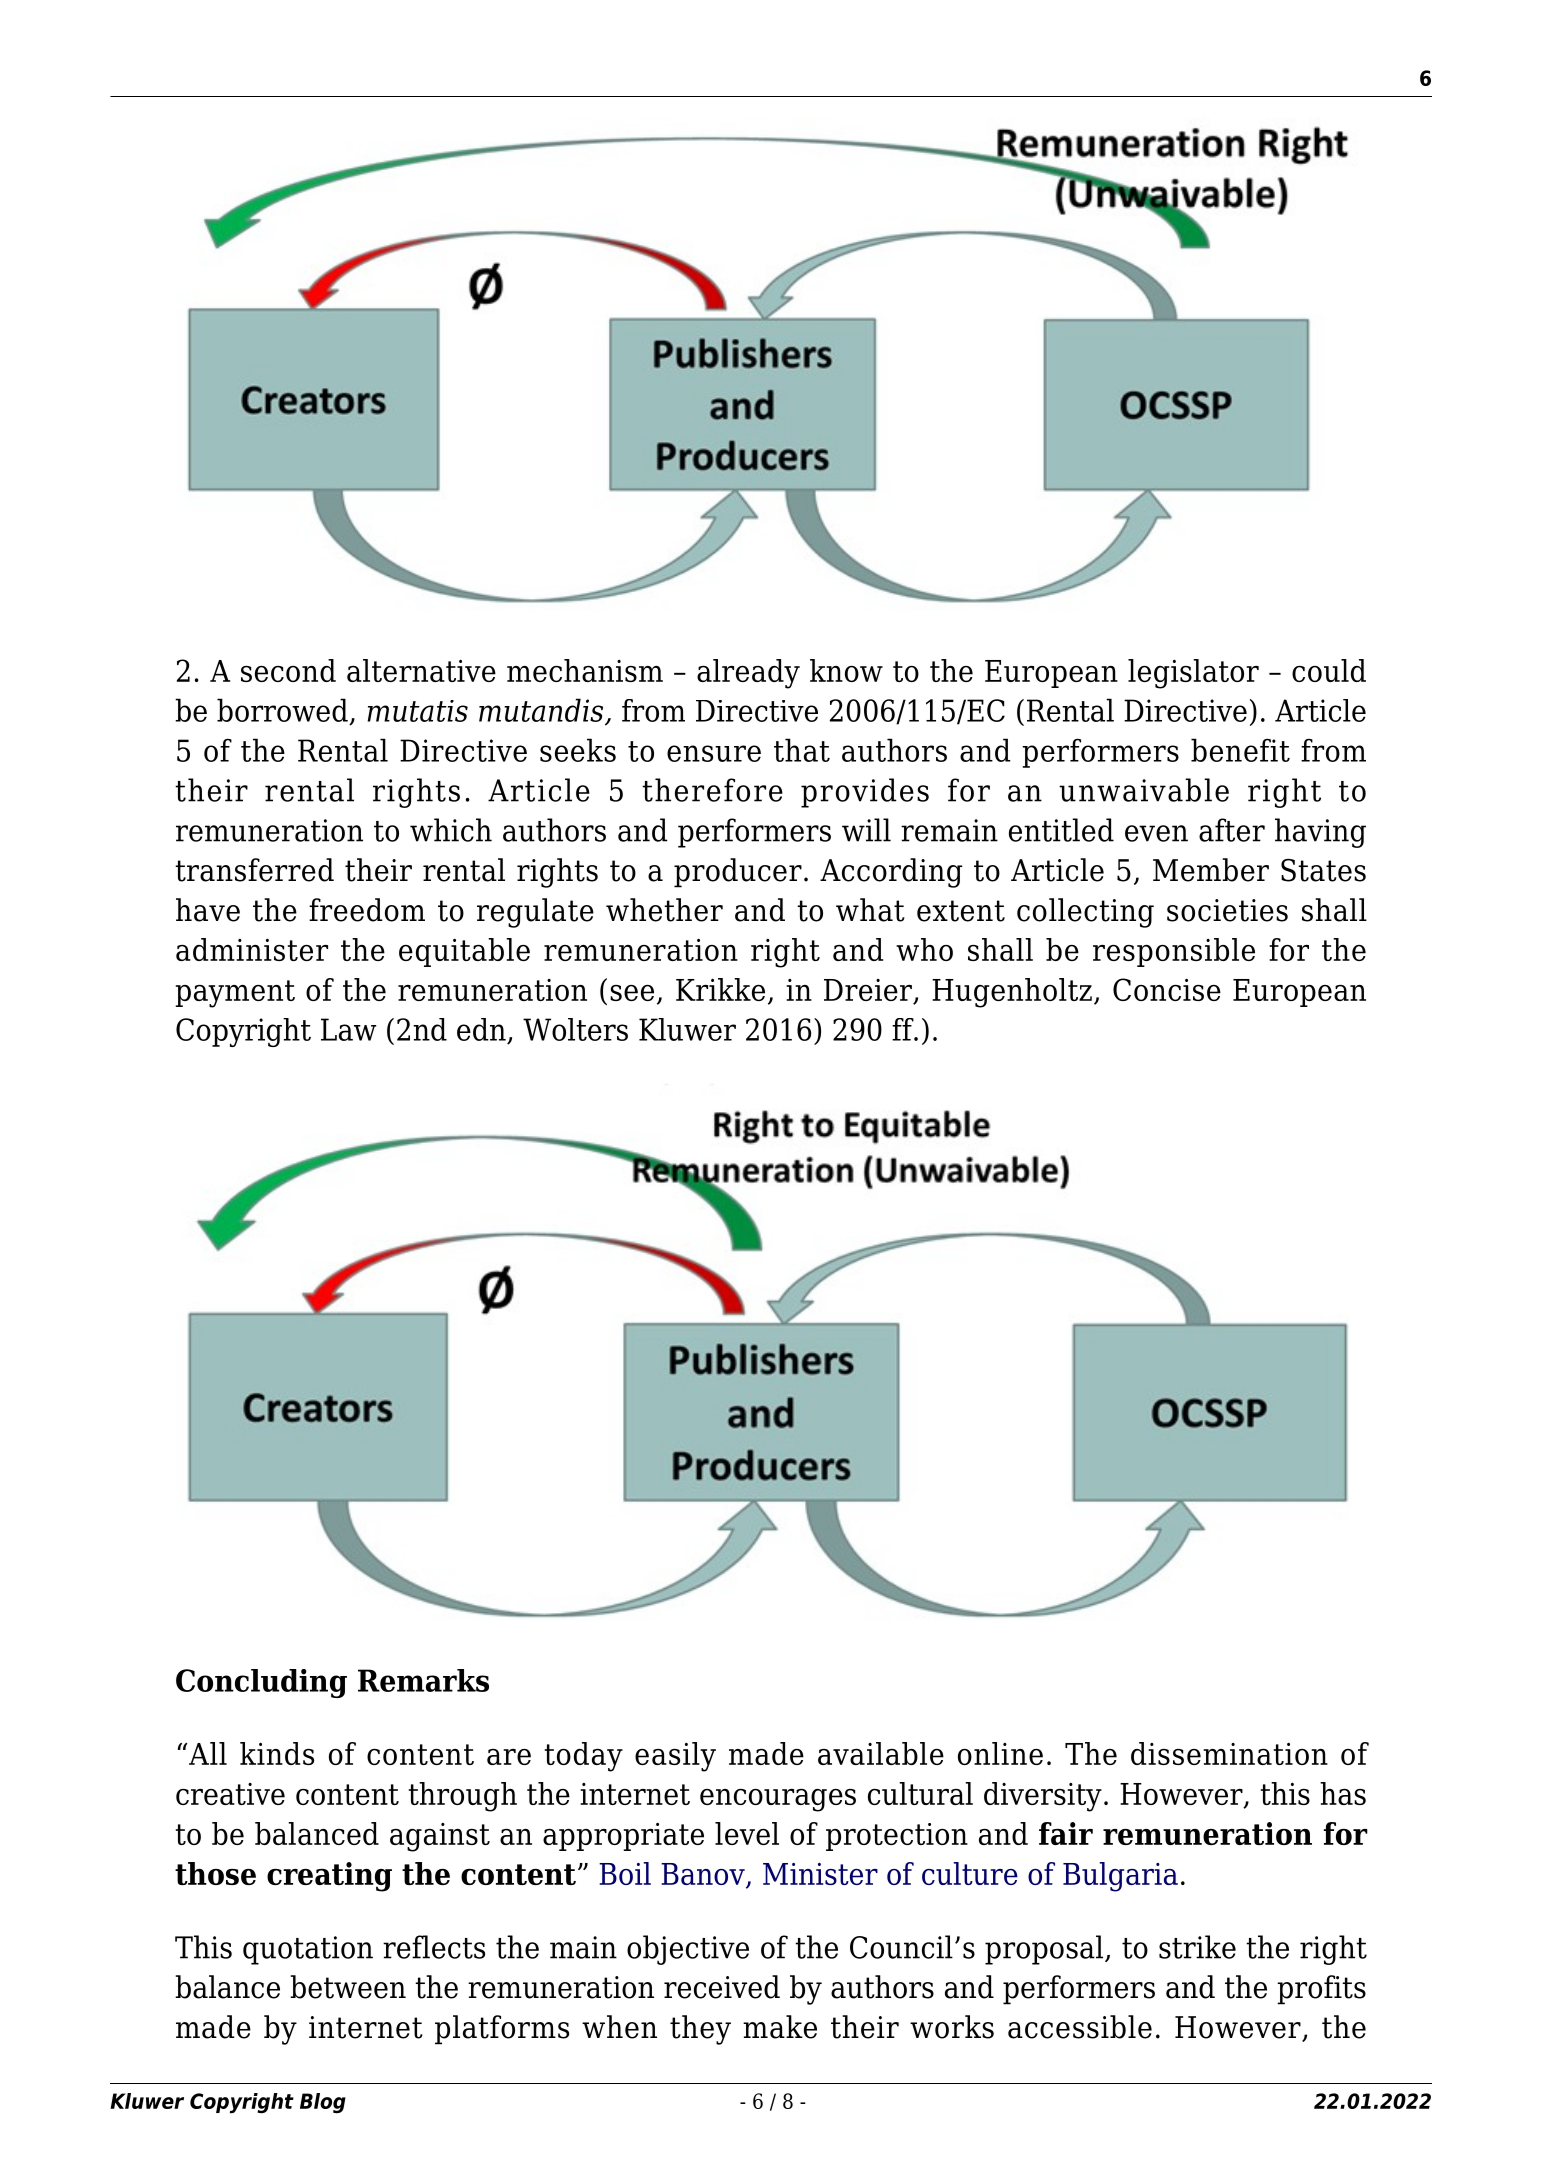 This screenshot has height=2180, width=1542. What do you see at coordinates (348, 1029) in the screenshot?
I see `Law` at bounding box center [348, 1029].
